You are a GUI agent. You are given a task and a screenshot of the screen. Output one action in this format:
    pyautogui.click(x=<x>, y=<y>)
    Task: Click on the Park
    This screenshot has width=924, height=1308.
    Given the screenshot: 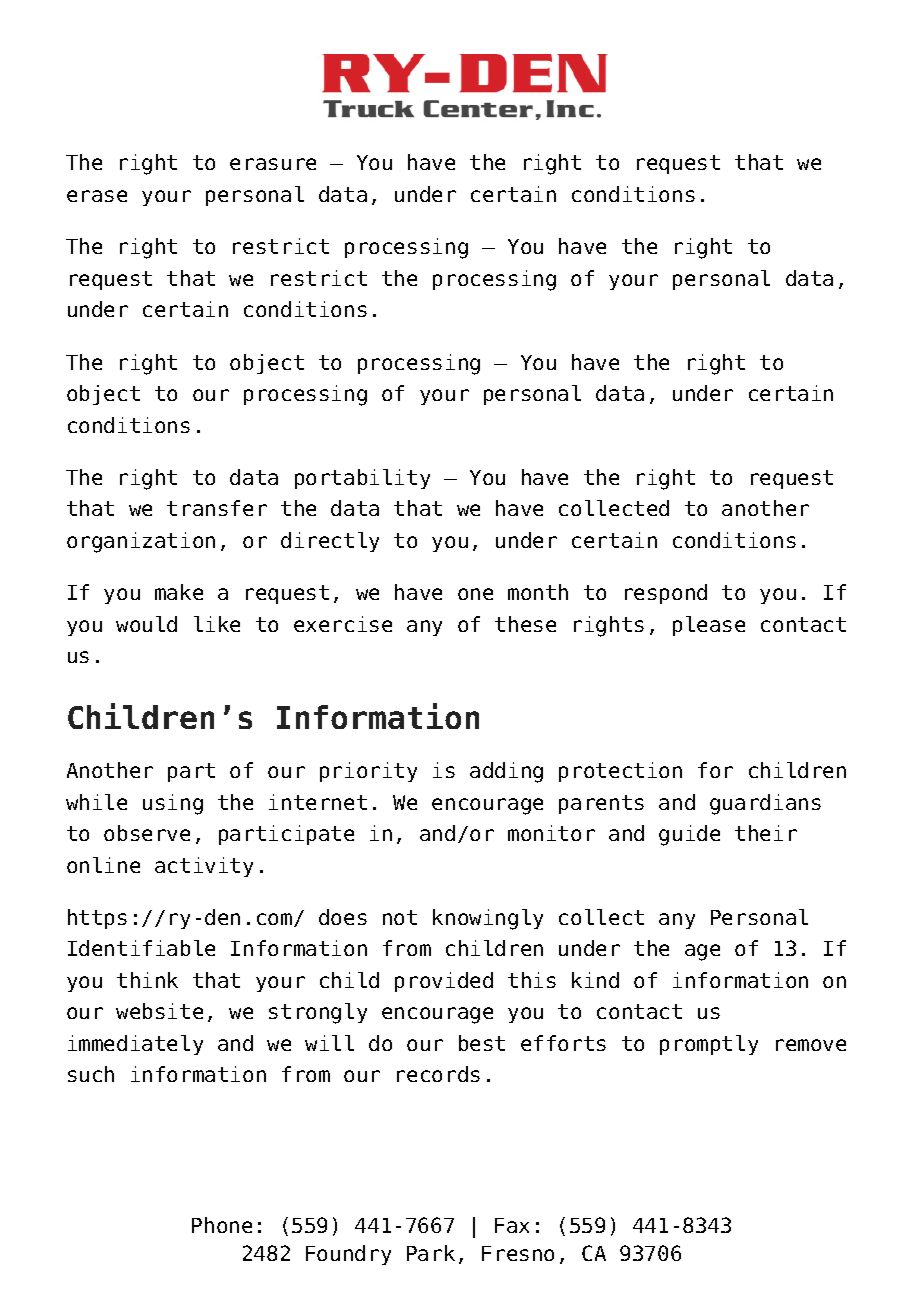 What is the action you would take?
    pyautogui.click(x=431, y=1253)
